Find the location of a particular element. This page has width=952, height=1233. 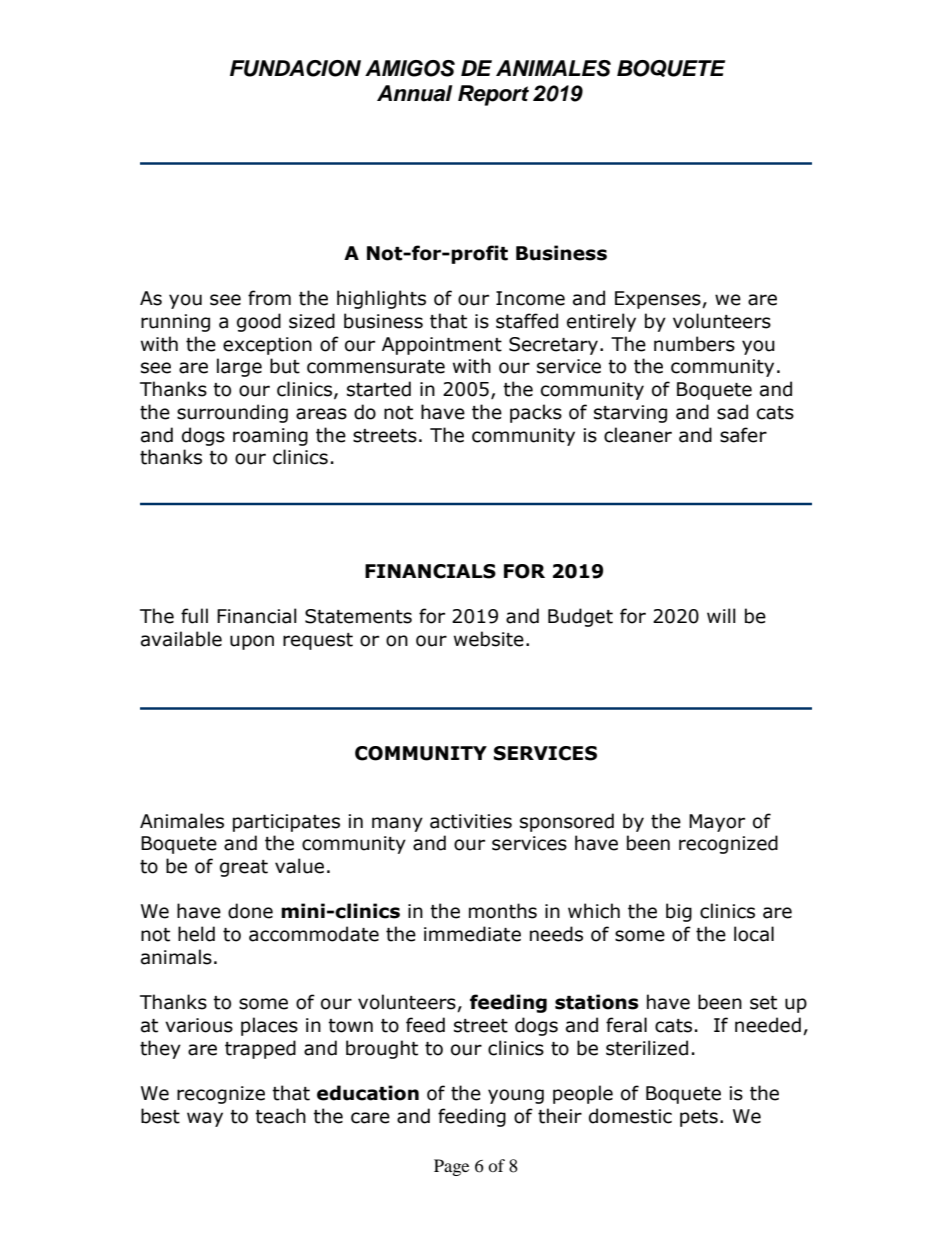

packs is located at coordinates (536, 413).
